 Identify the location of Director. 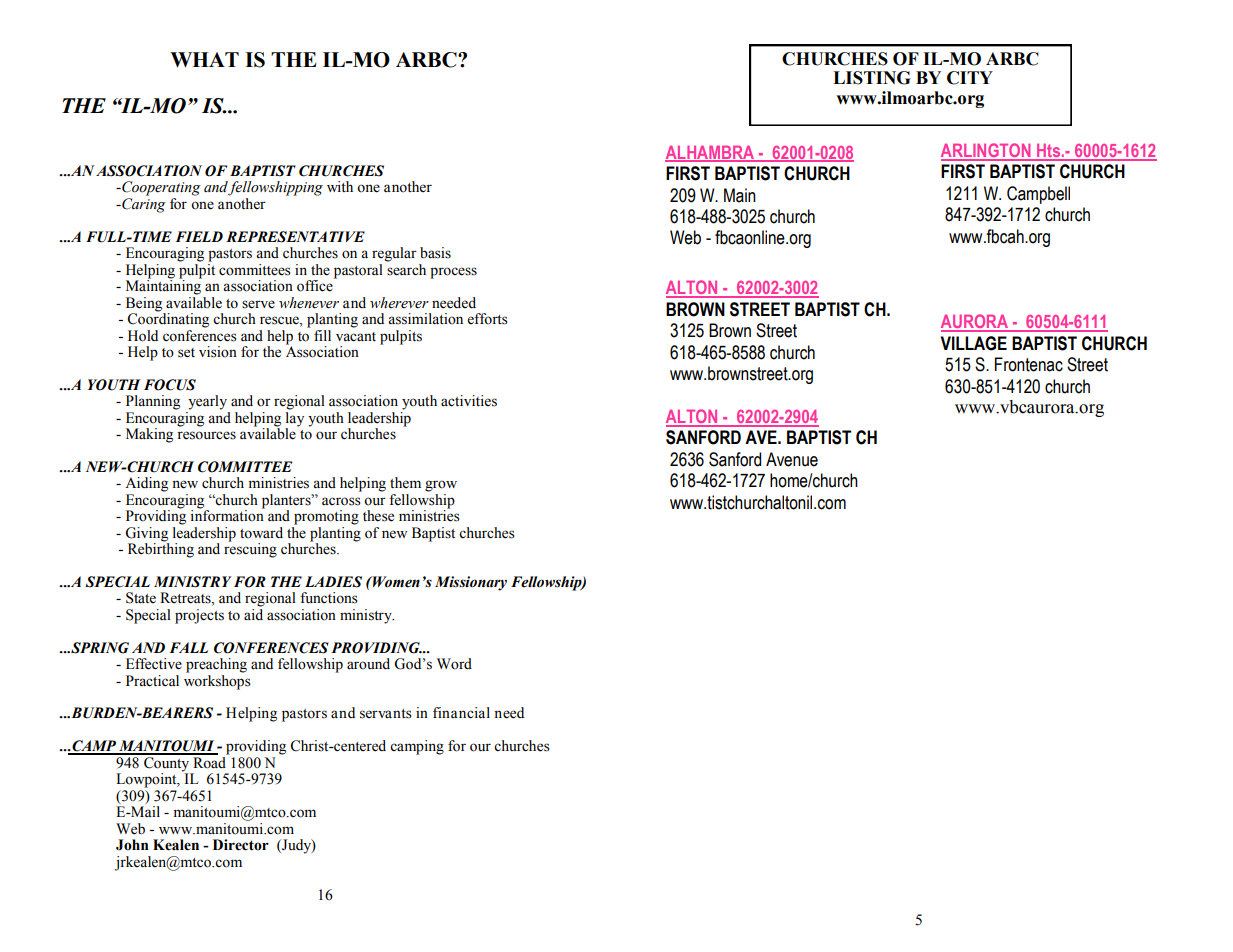
(241, 845).
